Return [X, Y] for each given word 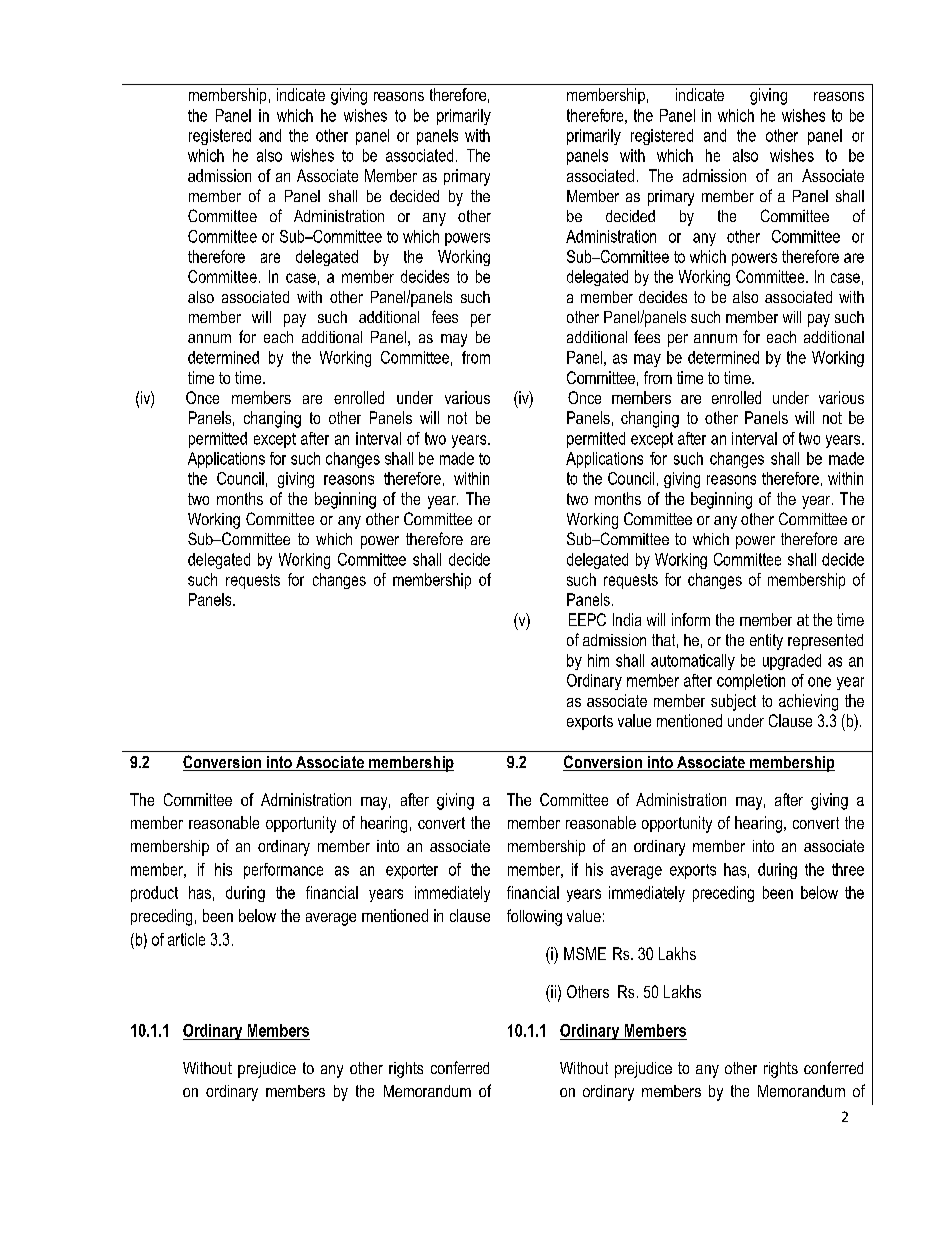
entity [766, 642]
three [848, 869]
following [534, 917]
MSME [585, 953]
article [186, 939]
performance [283, 871]
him [598, 660]
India [627, 619]
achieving [808, 702]
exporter [412, 871]
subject [733, 702]
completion [751, 682]
